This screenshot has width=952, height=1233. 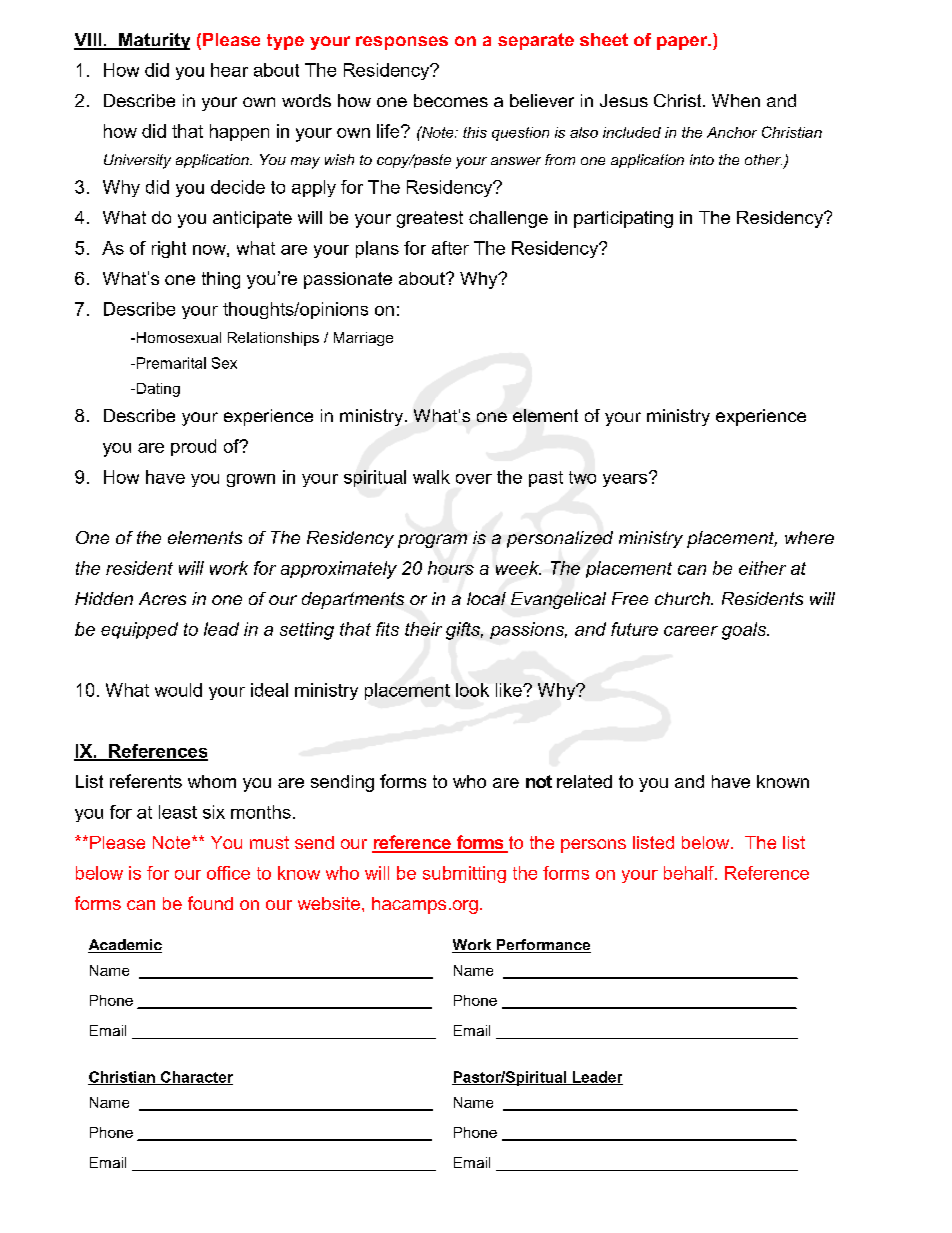 I want to click on would, so click(x=178, y=690).
